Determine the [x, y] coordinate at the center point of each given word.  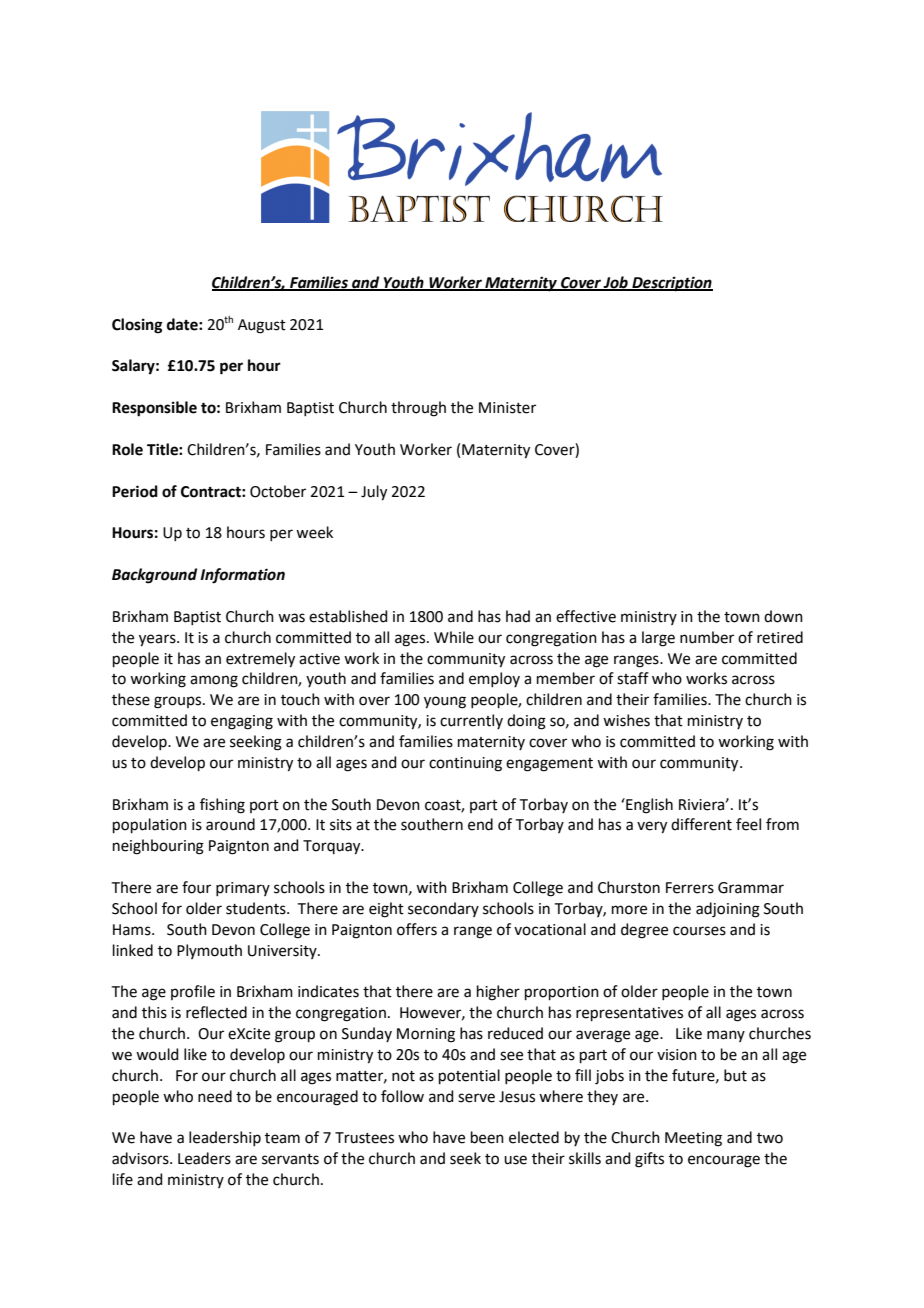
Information [242, 576]
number [707, 637]
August [262, 326]
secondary [443, 909]
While [454, 637]
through [418, 409]
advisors [141, 1158]
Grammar [751, 888]
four [196, 887]
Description [671, 284]
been [487, 1137]
